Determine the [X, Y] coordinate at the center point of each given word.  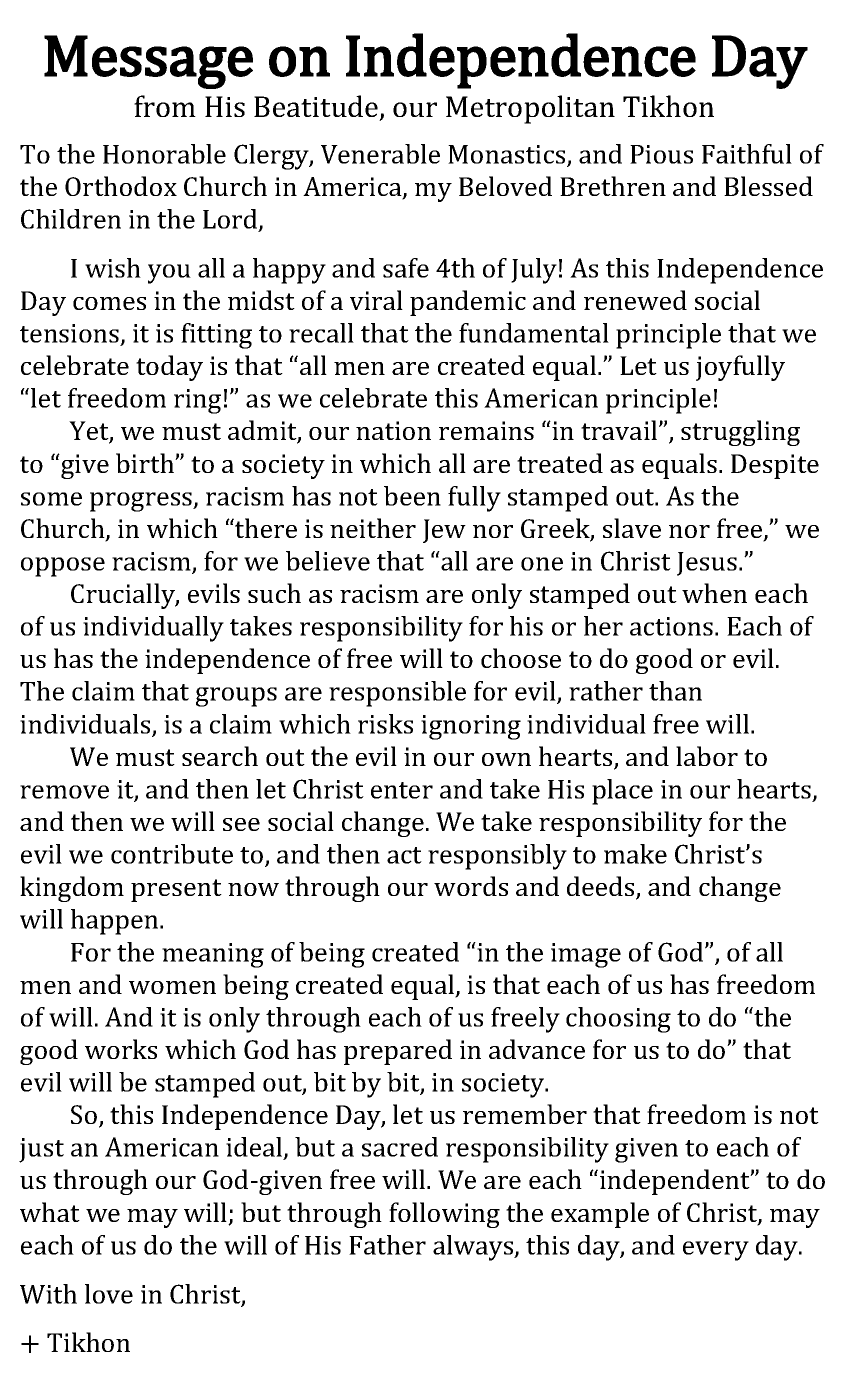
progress [142, 502]
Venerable [380, 154]
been [412, 496]
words [471, 886]
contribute [172, 854]
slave [632, 528]
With [48, 1294]
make [635, 854]
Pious [661, 154]
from [165, 106]
